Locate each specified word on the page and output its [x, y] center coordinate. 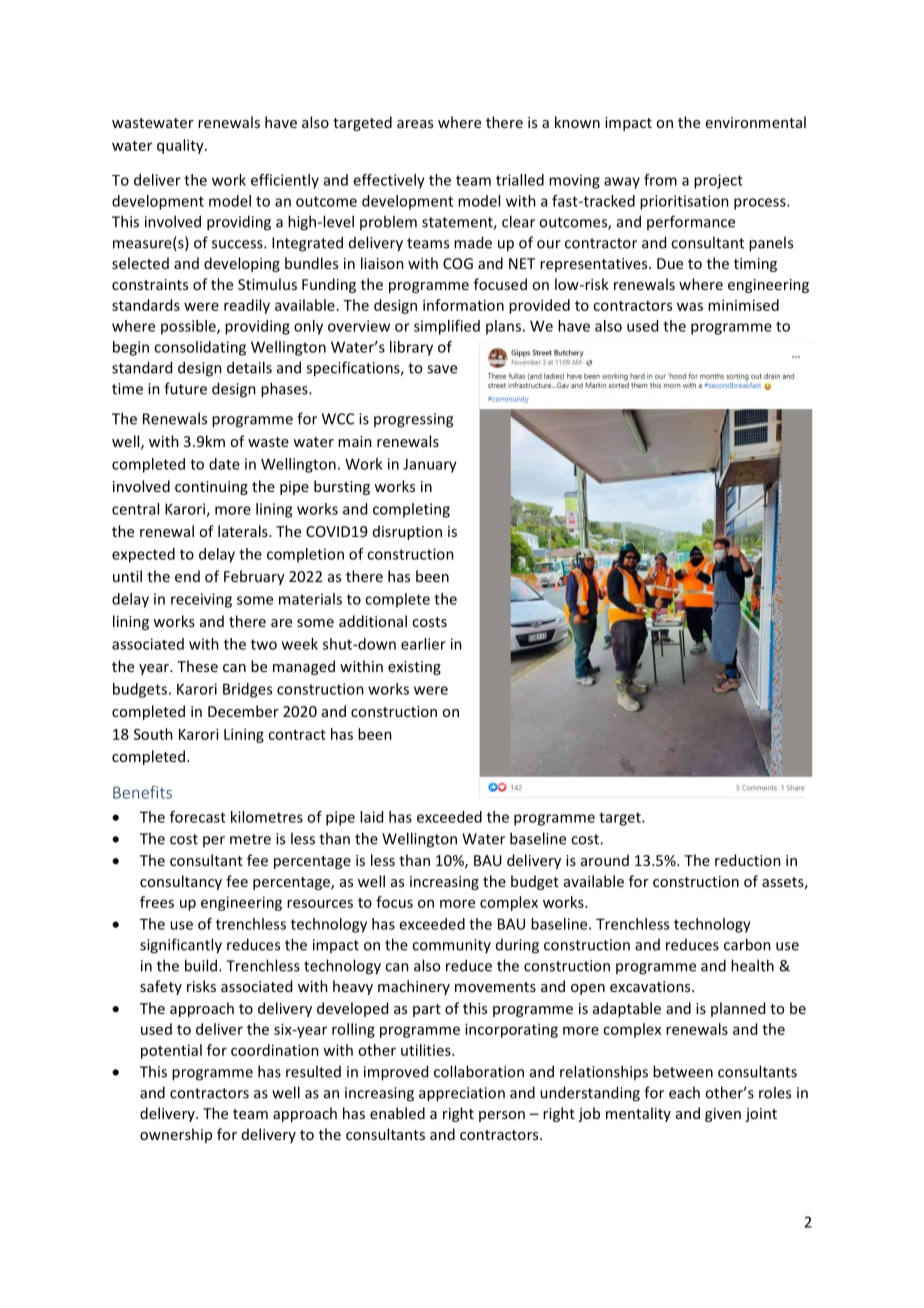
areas [415, 124]
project [718, 181]
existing [414, 668]
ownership [176, 1135]
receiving [201, 600]
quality [181, 146]
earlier [423, 644]
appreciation [462, 1094]
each [684, 1092]
